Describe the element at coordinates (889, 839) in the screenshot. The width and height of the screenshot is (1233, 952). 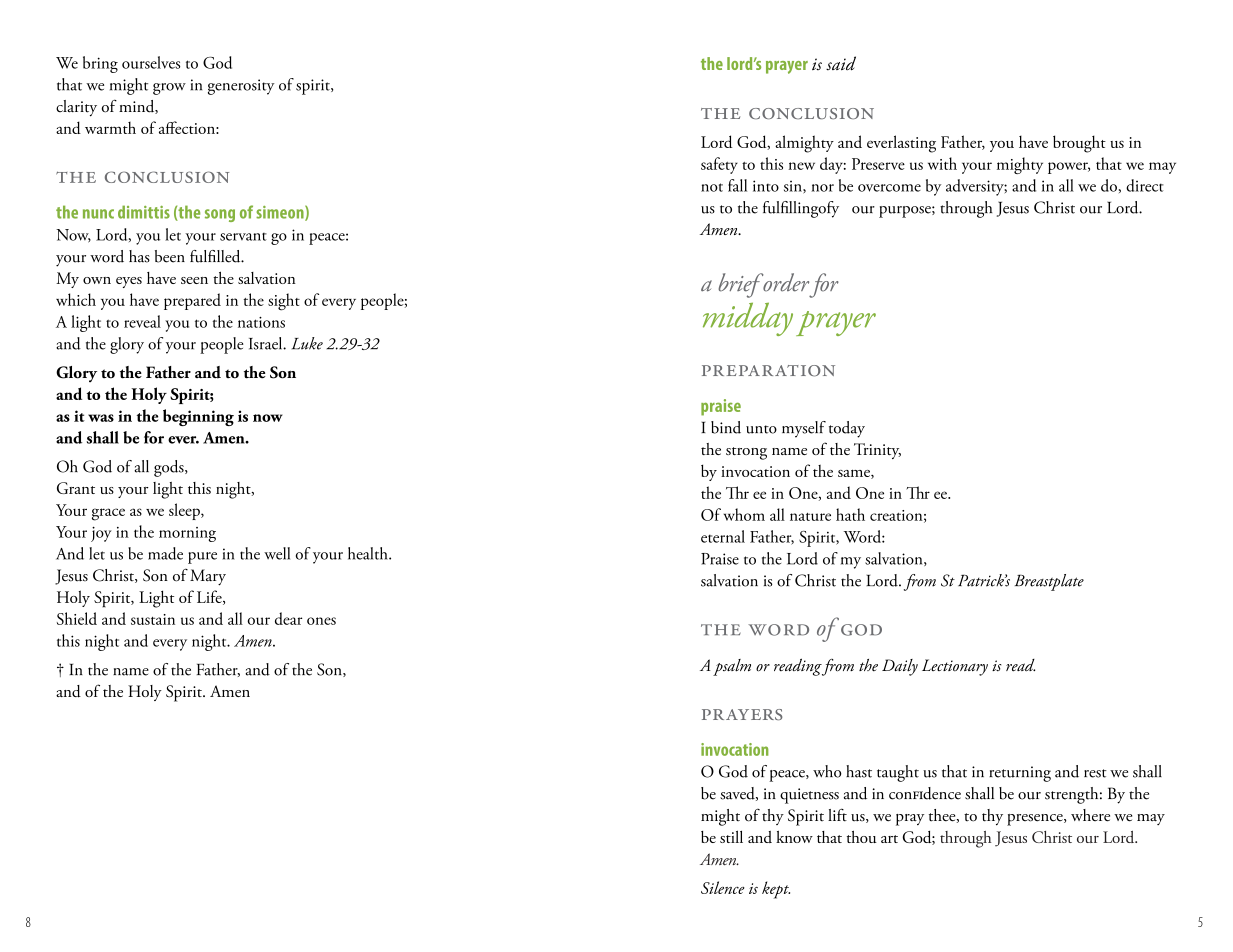
I see `art` at that location.
